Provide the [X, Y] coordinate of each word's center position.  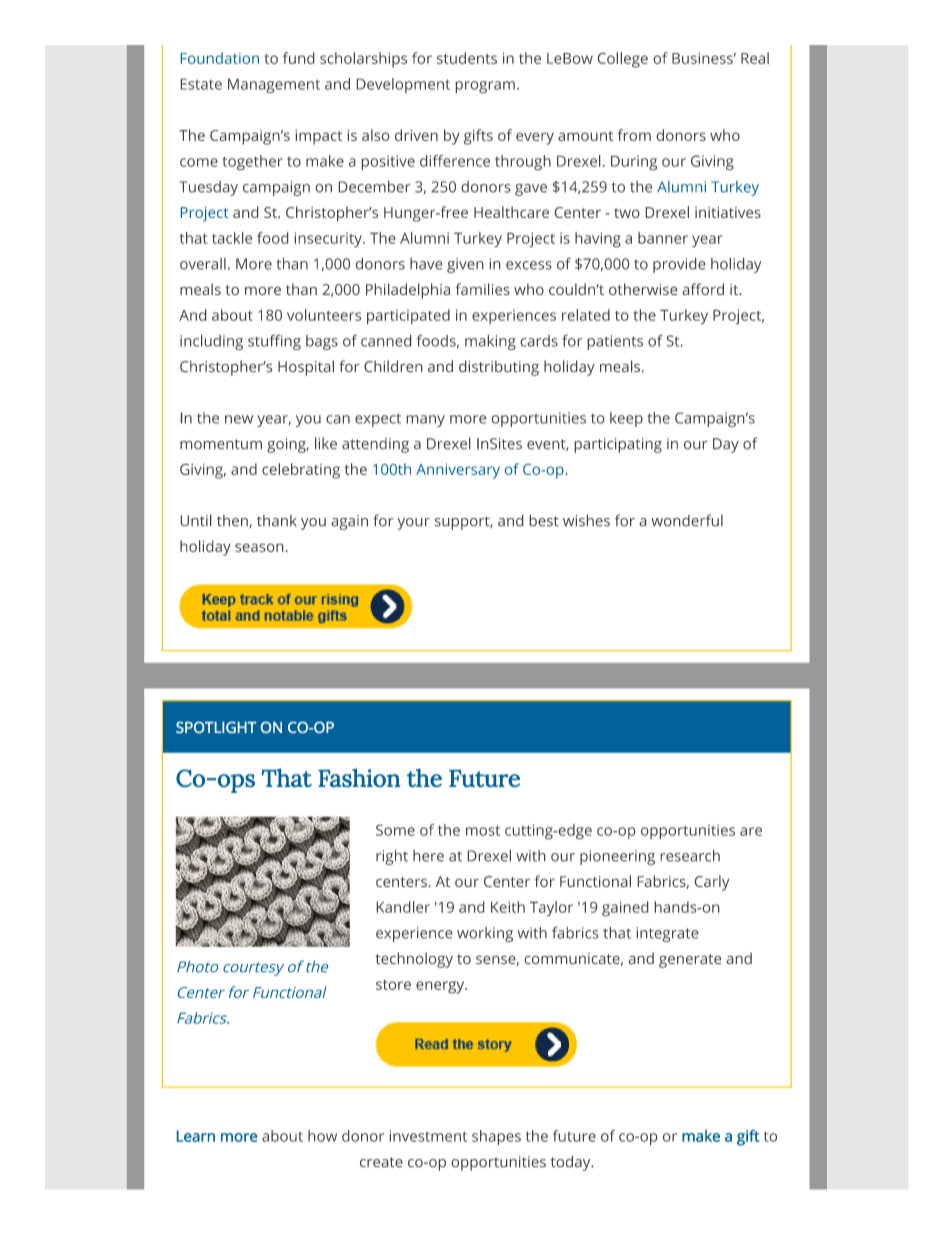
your [414, 524]
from [634, 135]
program [485, 87]
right [392, 857]
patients [615, 342]
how [322, 1136]
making [490, 342]
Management [274, 86]
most [483, 830]
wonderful [687, 520]
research [690, 856]
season [259, 547]
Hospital [306, 368]
